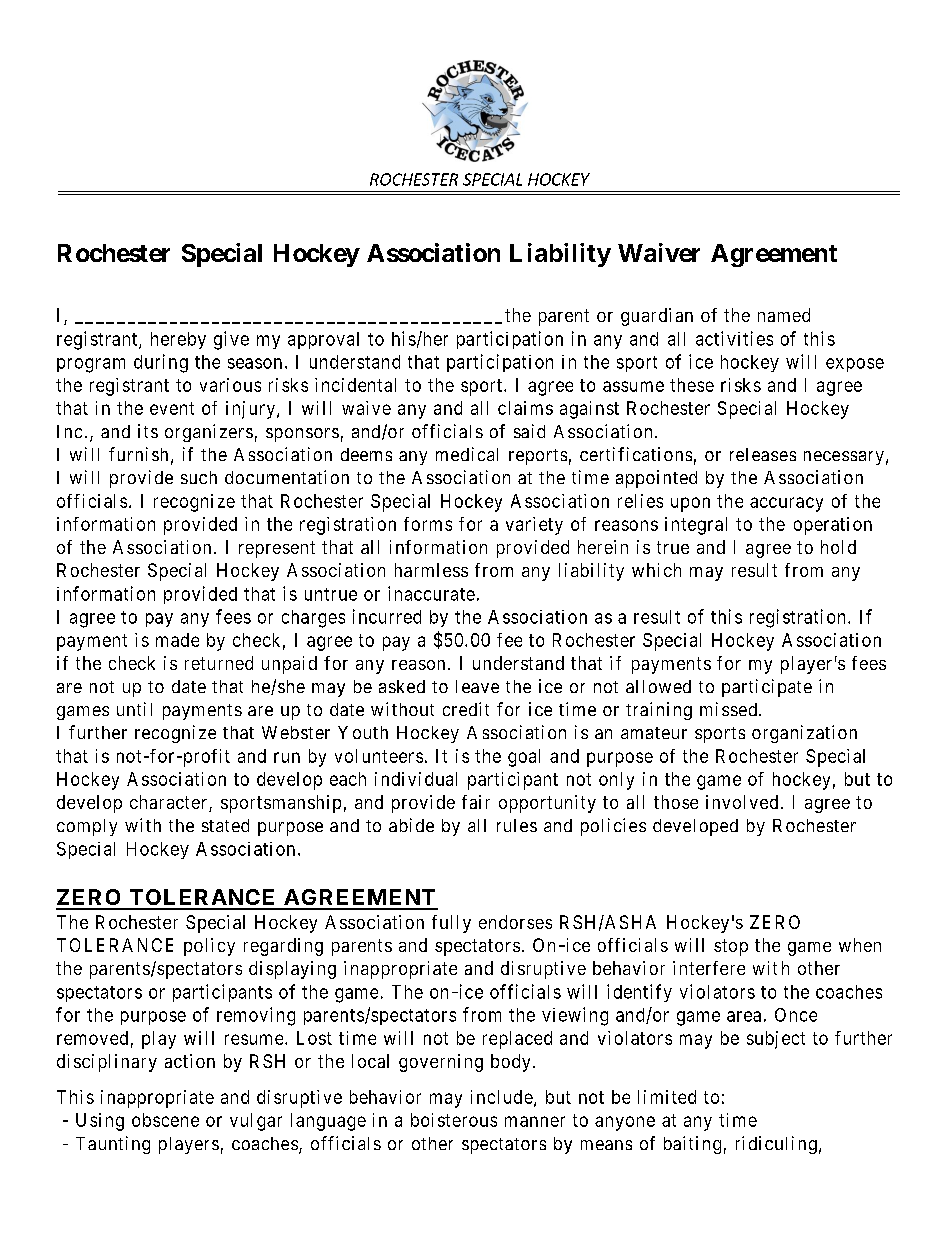 Image resolution: width=952 pixels, height=1233 pixels. What do you see at coordinates (431, 593) in the screenshot?
I see `inaccurate` at bounding box center [431, 593].
